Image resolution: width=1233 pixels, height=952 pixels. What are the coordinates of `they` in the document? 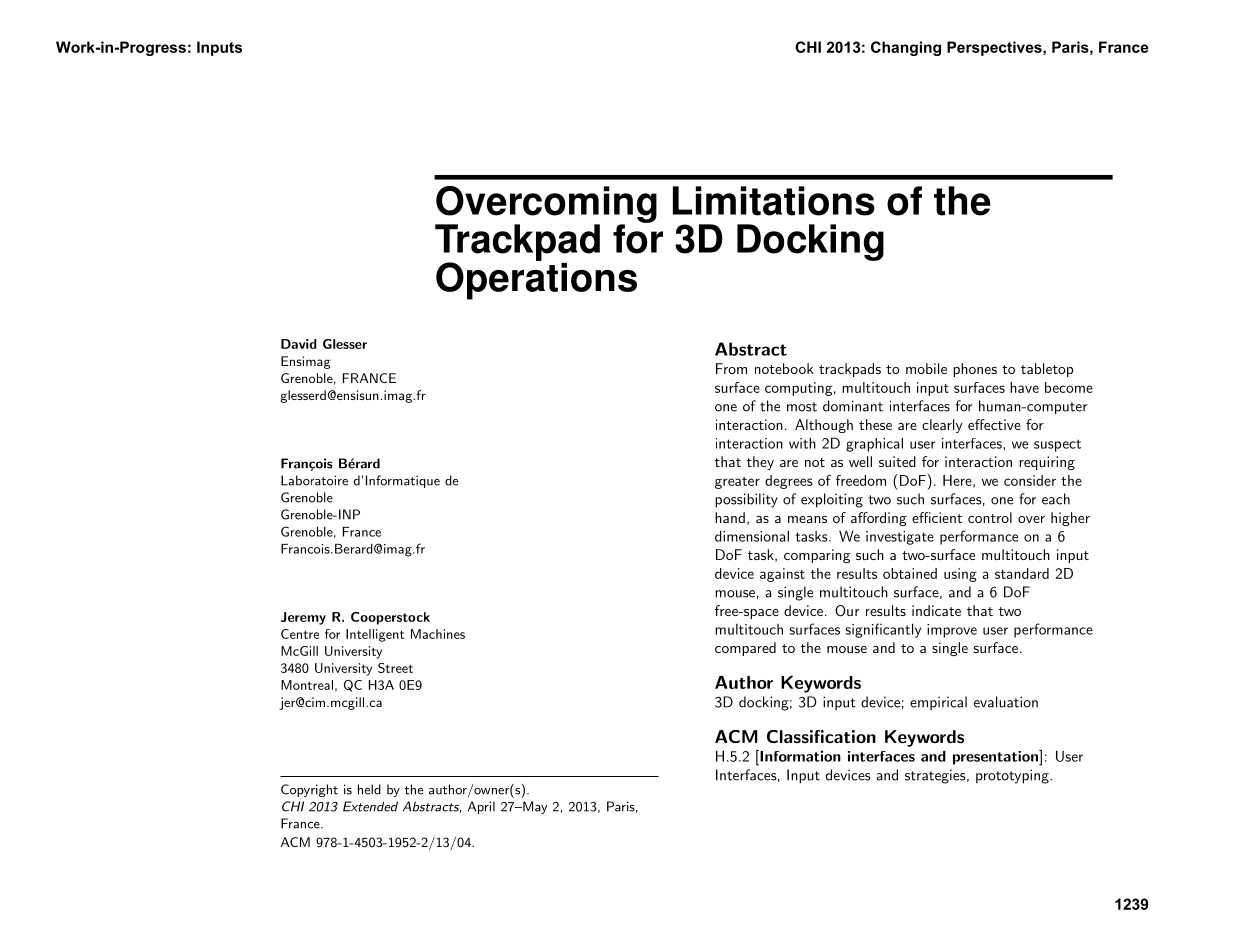 It's located at (760, 463).
